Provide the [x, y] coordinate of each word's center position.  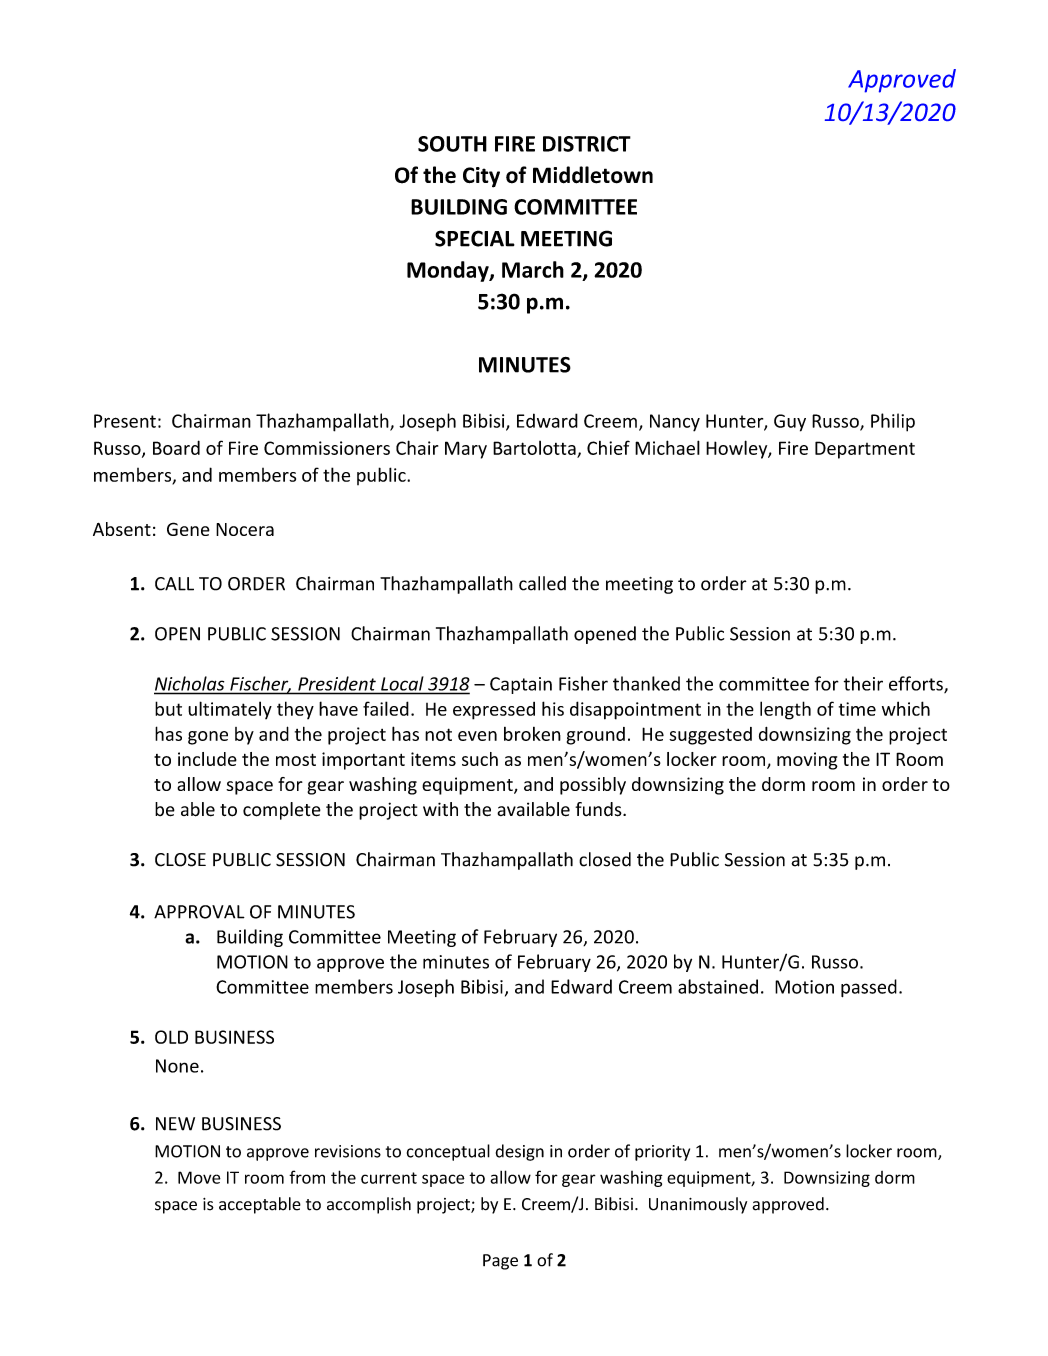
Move [199, 1177]
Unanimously [698, 1205]
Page [500, 1262]
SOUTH [452, 144]
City [481, 177]
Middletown [593, 175]
